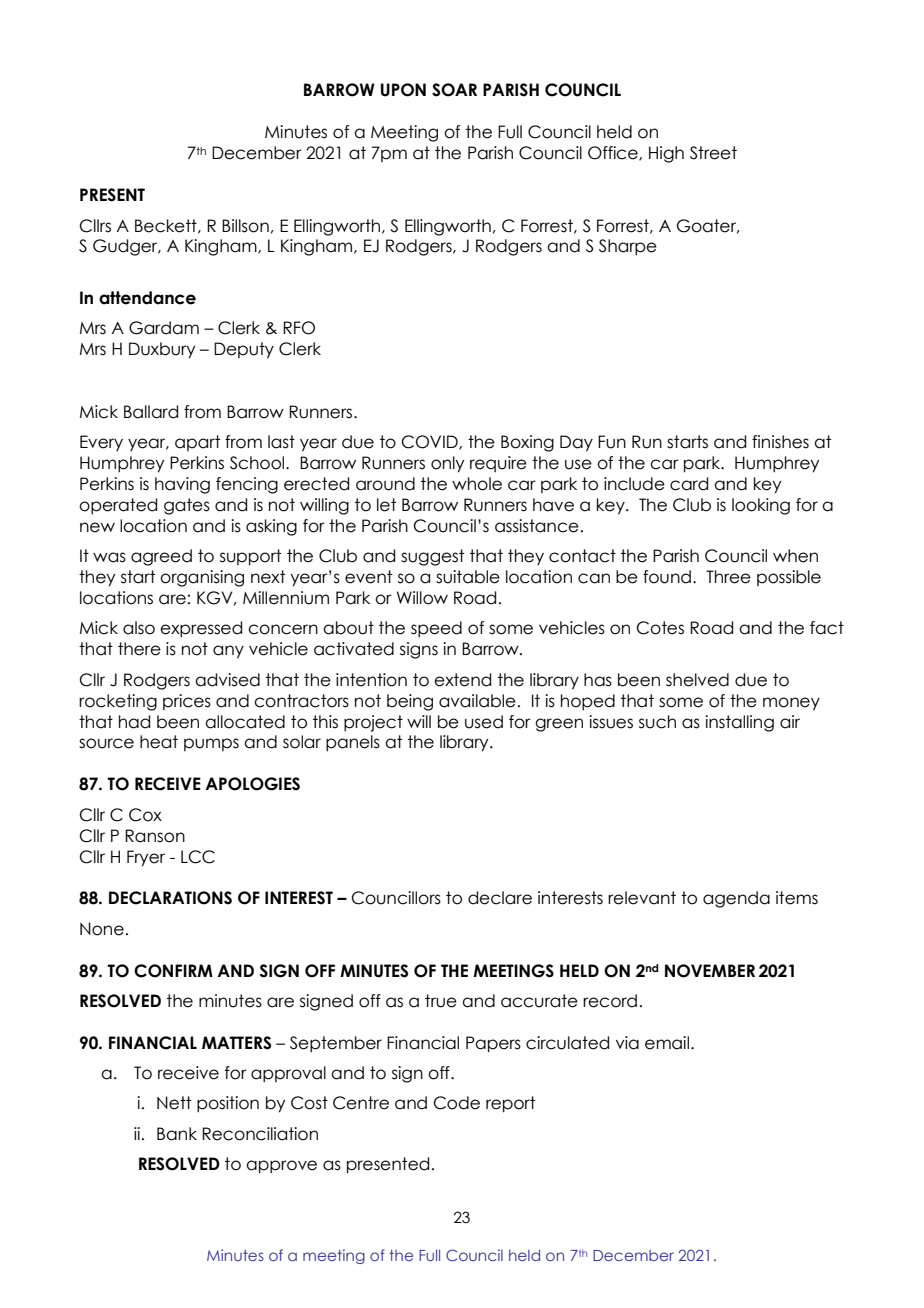  What do you see at coordinates (403, 90) in the document?
I see `UPON` at bounding box center [403, 90].
